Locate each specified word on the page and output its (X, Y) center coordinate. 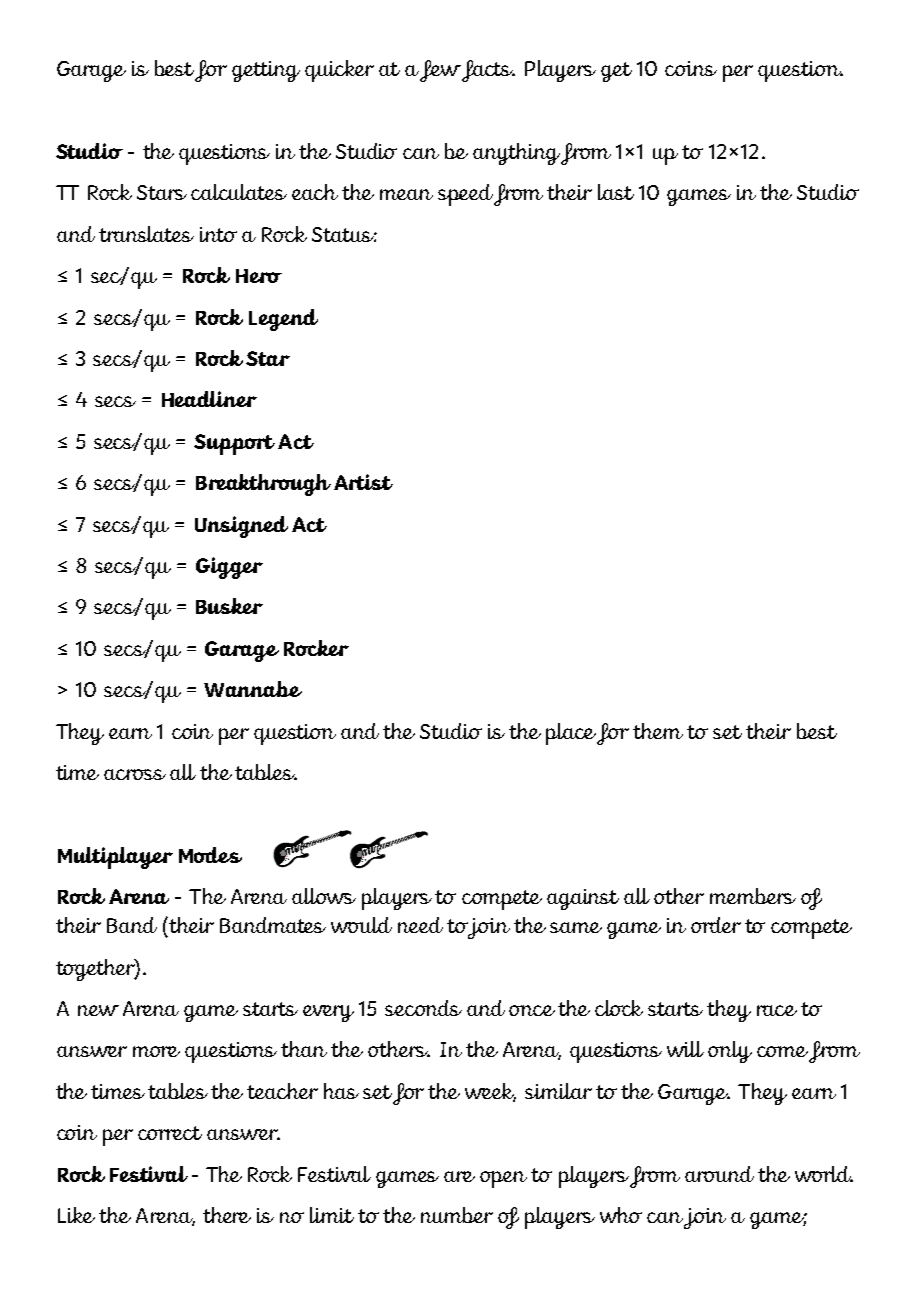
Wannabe (253, 689)
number (457, 1215)
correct (170, 1133)
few (441, 71)
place (572, 734)
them (658, 731)
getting (266, 71)
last (616, 192)
